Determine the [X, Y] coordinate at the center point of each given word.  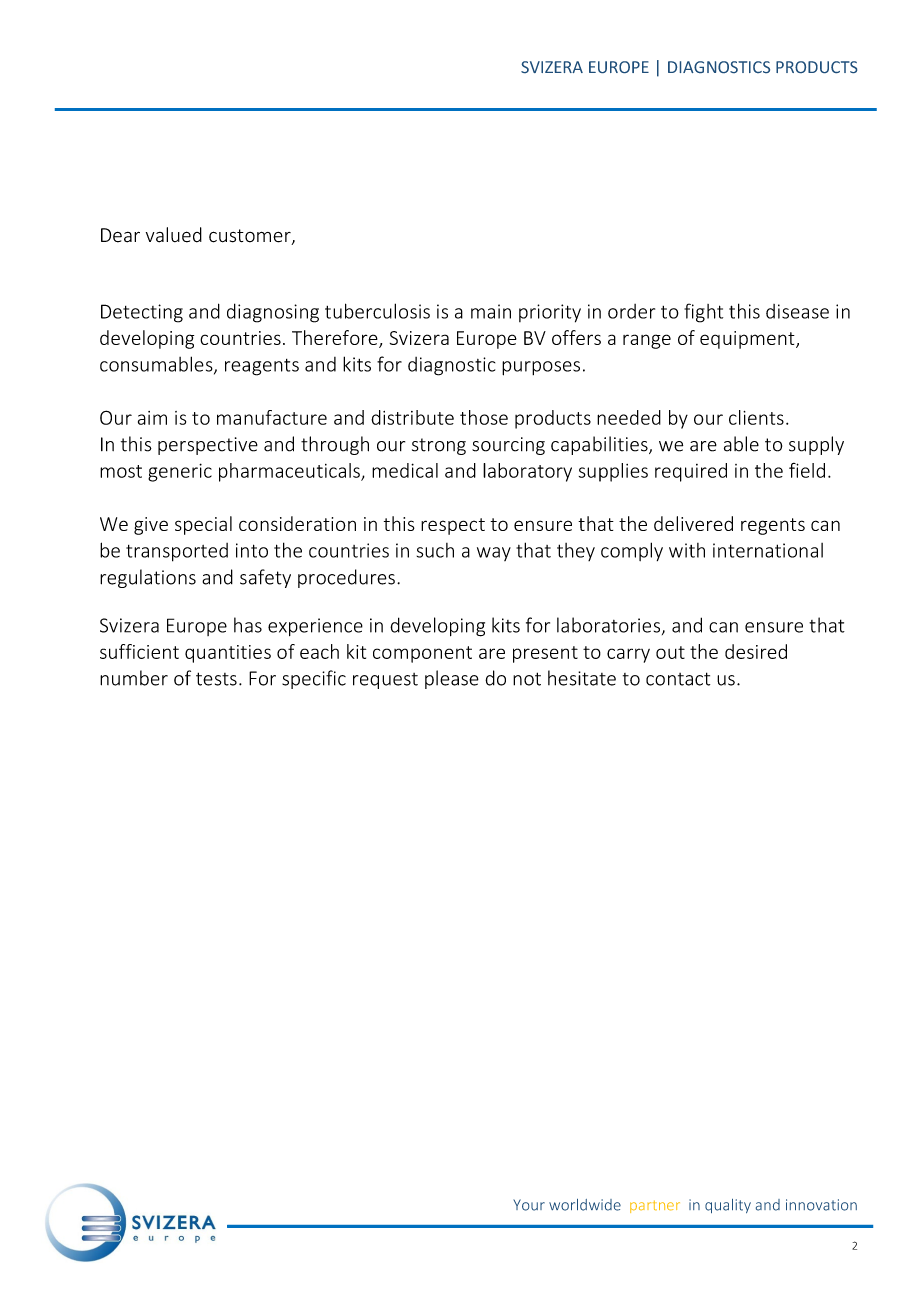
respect [453, 526]
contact [678, 679]
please [452, 679]
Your [529, 1205]
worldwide [585, 1205]
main [491, 311]
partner [655, 1206]
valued [174, 235]
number [134, 678]
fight [703, 313]
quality [728, 1206]
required [691, 472]
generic [180, 472]
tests [216, 679]
